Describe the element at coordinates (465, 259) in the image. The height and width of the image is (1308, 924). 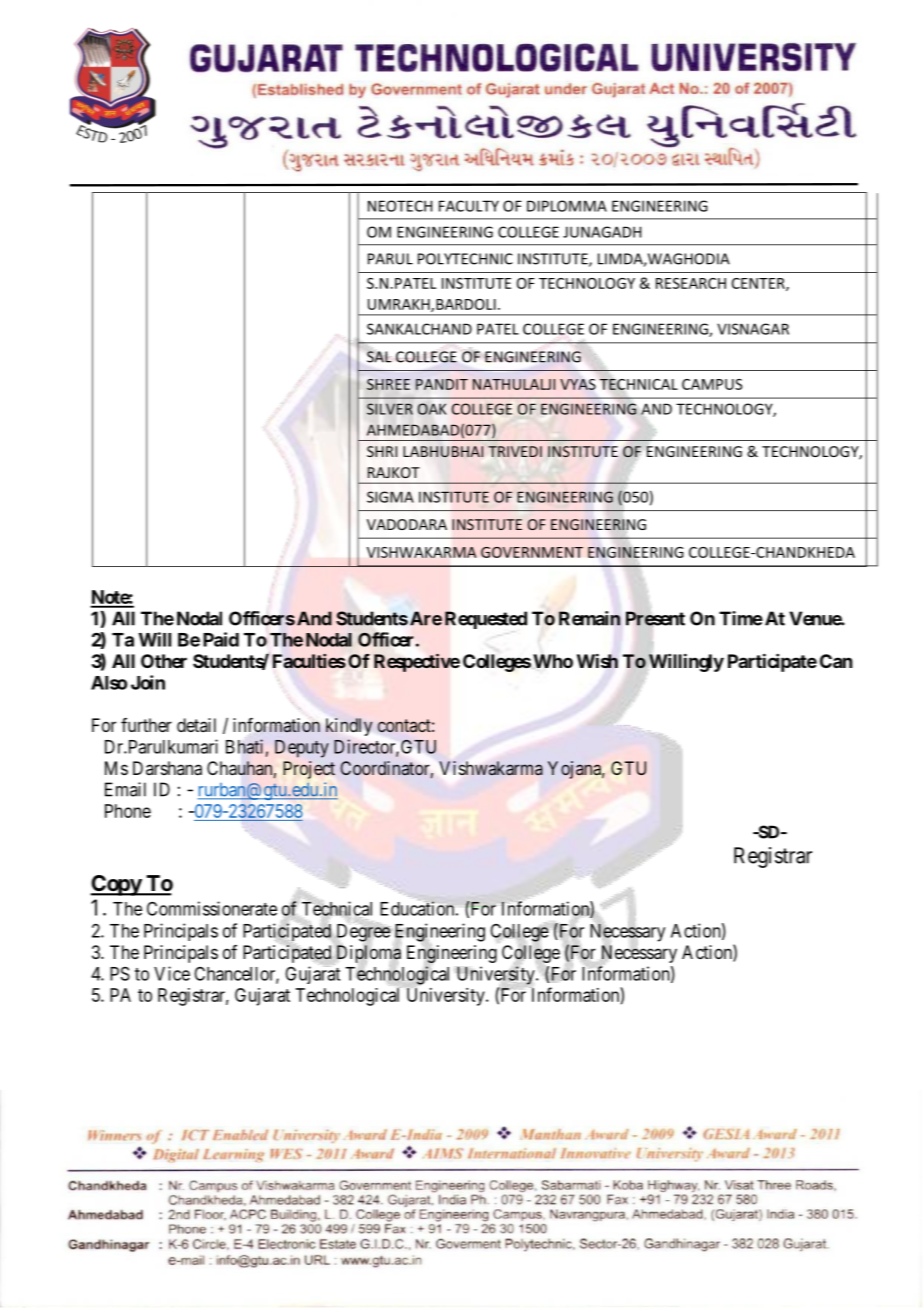
I see `POLYTECHNIC` at that location.
